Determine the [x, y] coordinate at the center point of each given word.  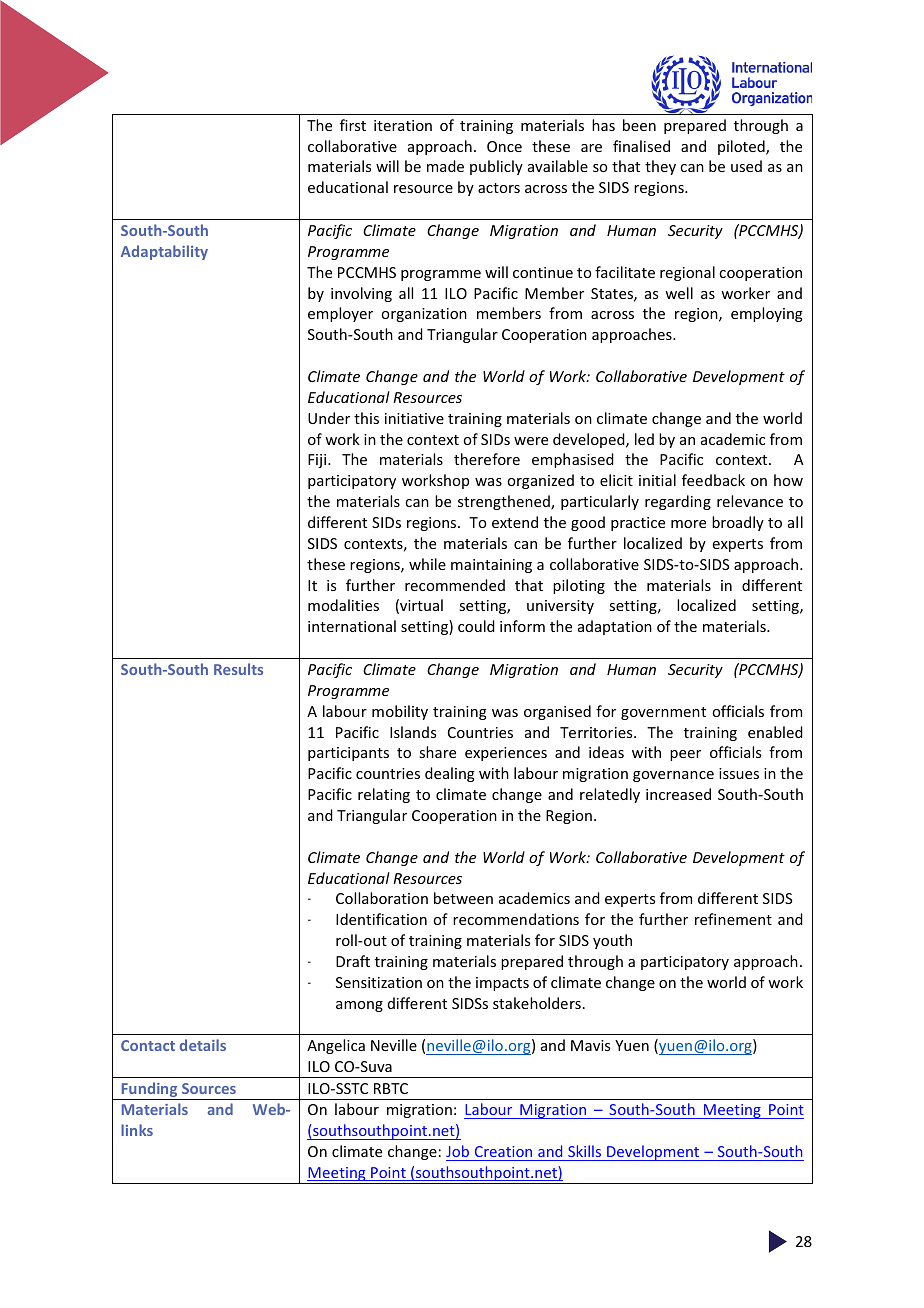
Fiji [318, 461]
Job [457, 1151]
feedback [713, 480]
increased [678, 794]
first [353, 125]
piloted [742, 147]
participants [348, 754]
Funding [149, 1091]
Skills [584, 1151]
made [445, 166]
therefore [487, 459]
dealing [450, 774]
